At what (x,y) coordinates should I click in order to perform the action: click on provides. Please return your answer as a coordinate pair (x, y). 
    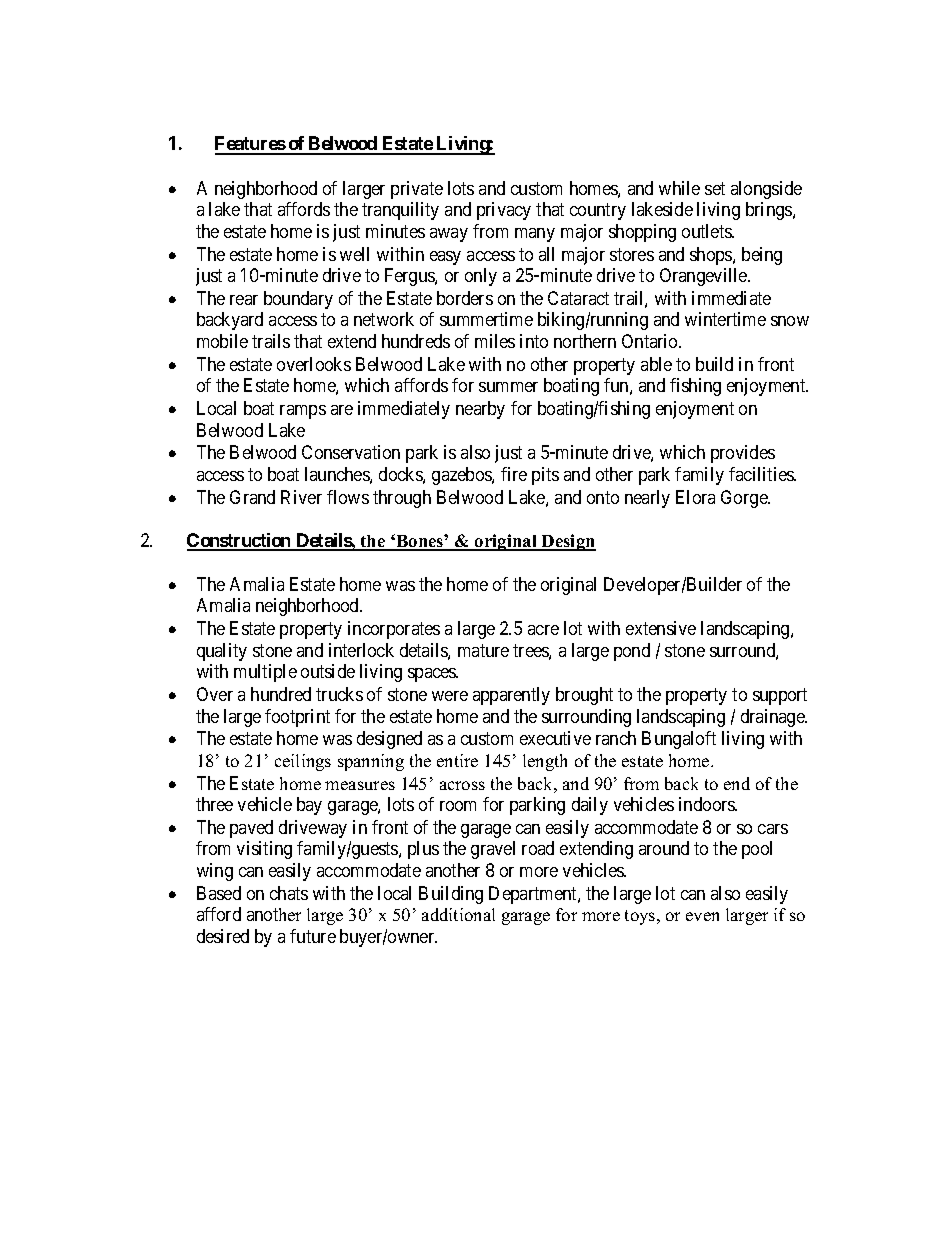
    Looking at the image, I should click on (743, 454).
